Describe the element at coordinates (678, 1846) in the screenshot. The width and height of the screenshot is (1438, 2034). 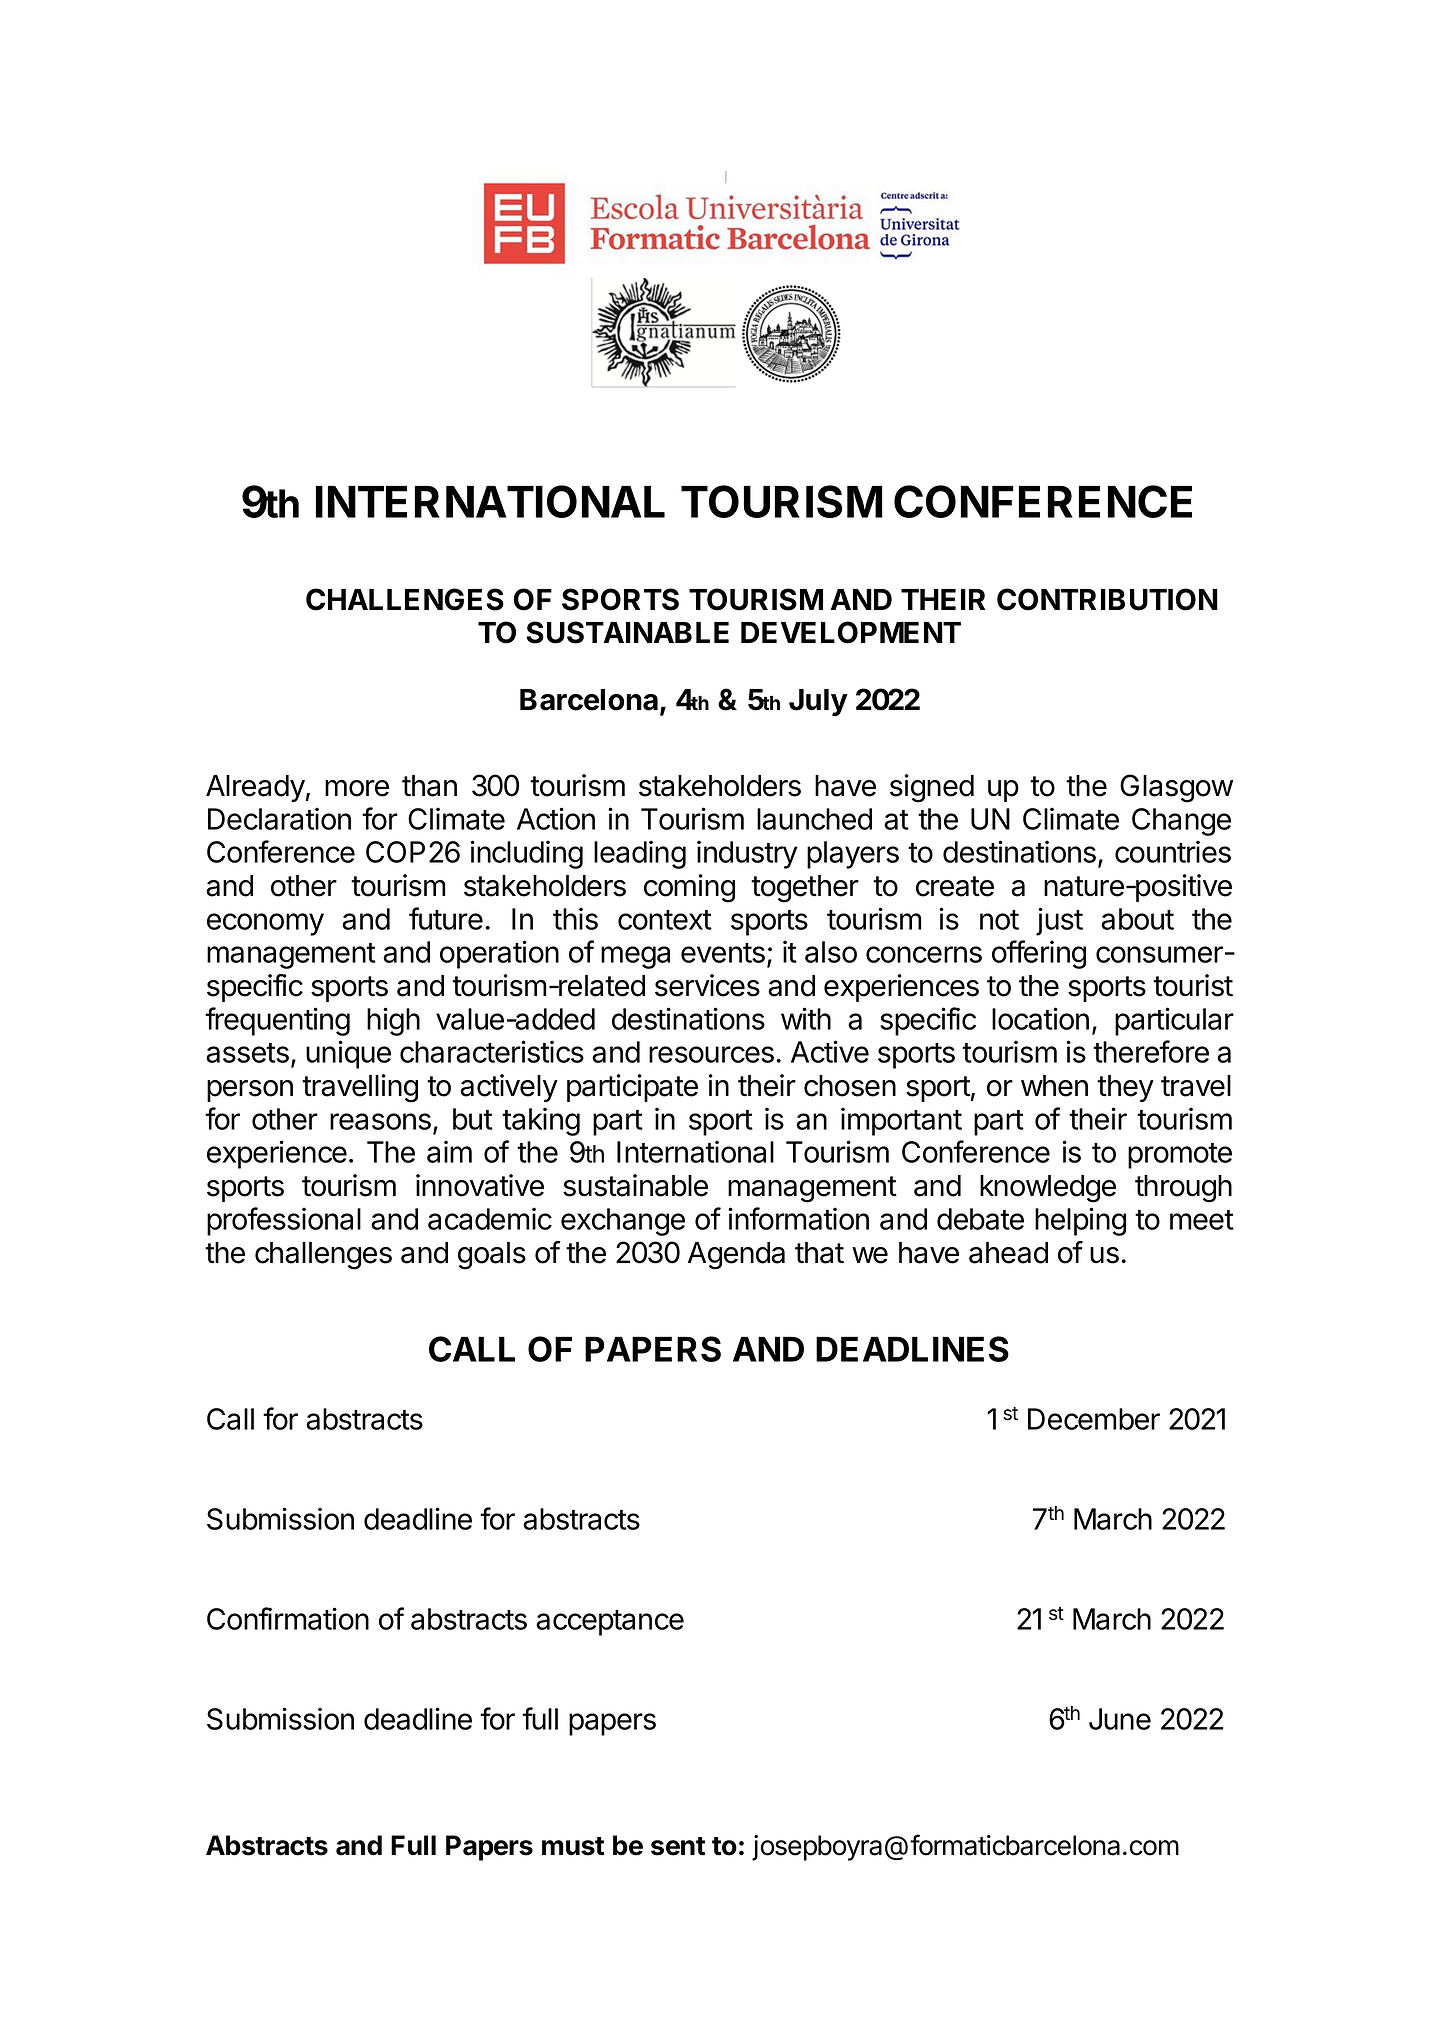
I see `sent` at that location.
